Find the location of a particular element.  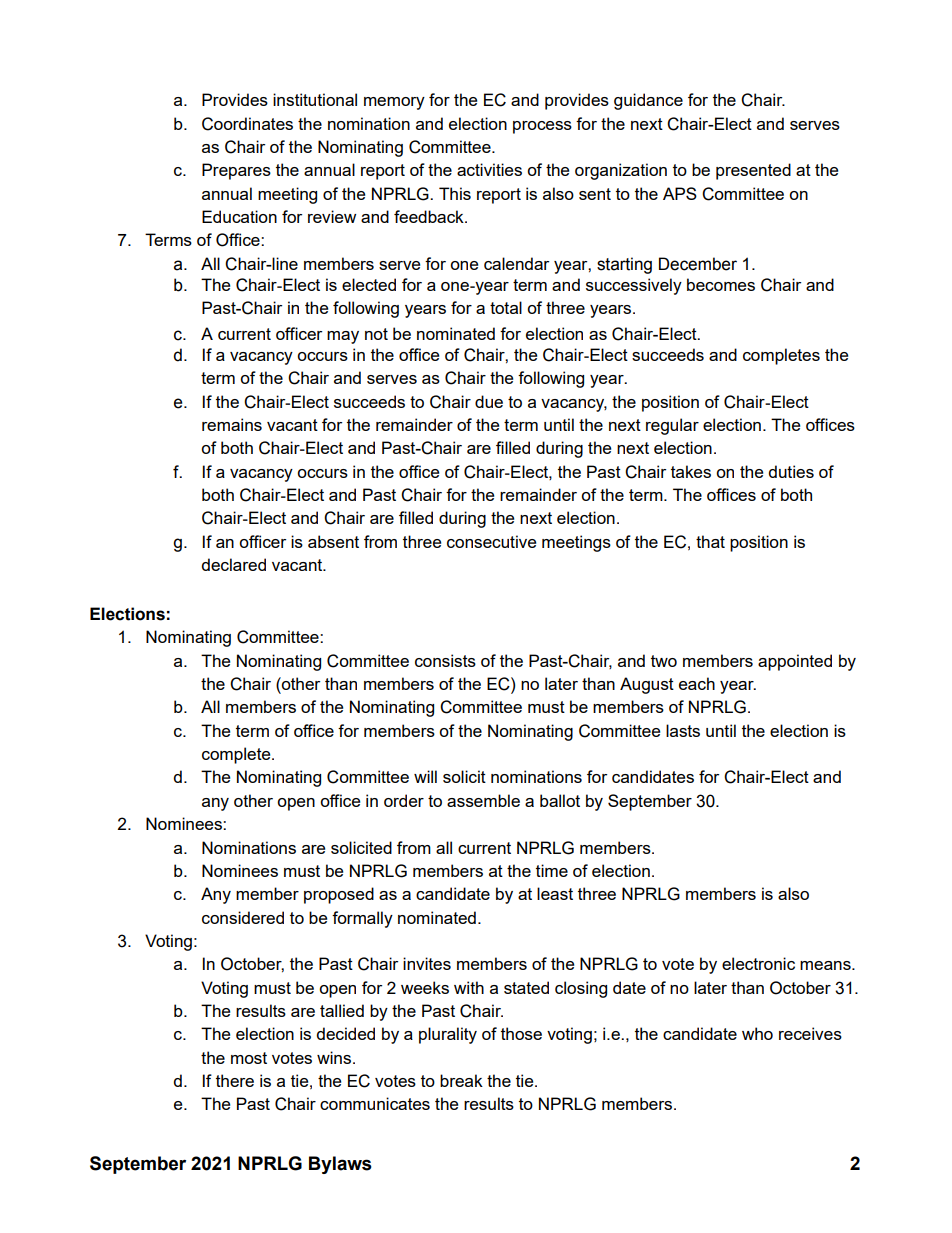

time is located at coordinates (552, 870).
